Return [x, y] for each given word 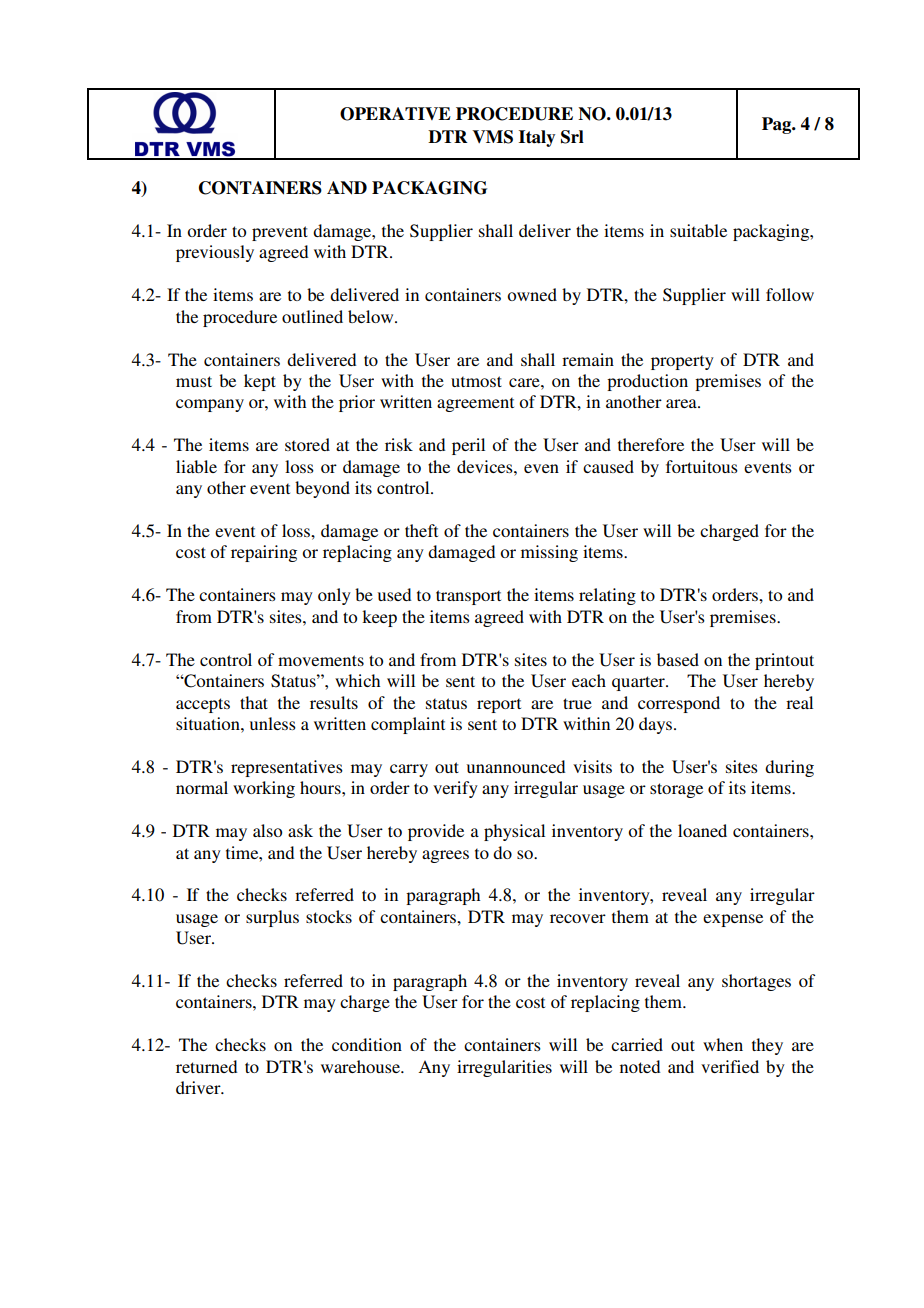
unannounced [516, 766]
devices [486, 466]
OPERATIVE [395, 114]
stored [307, 444]
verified [730, 1066]
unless [273, 723]
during [789, 768]
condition [367, 1044]
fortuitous [702, 466]
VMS [492, 137]
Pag [778, 125]
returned [206, 1066]
